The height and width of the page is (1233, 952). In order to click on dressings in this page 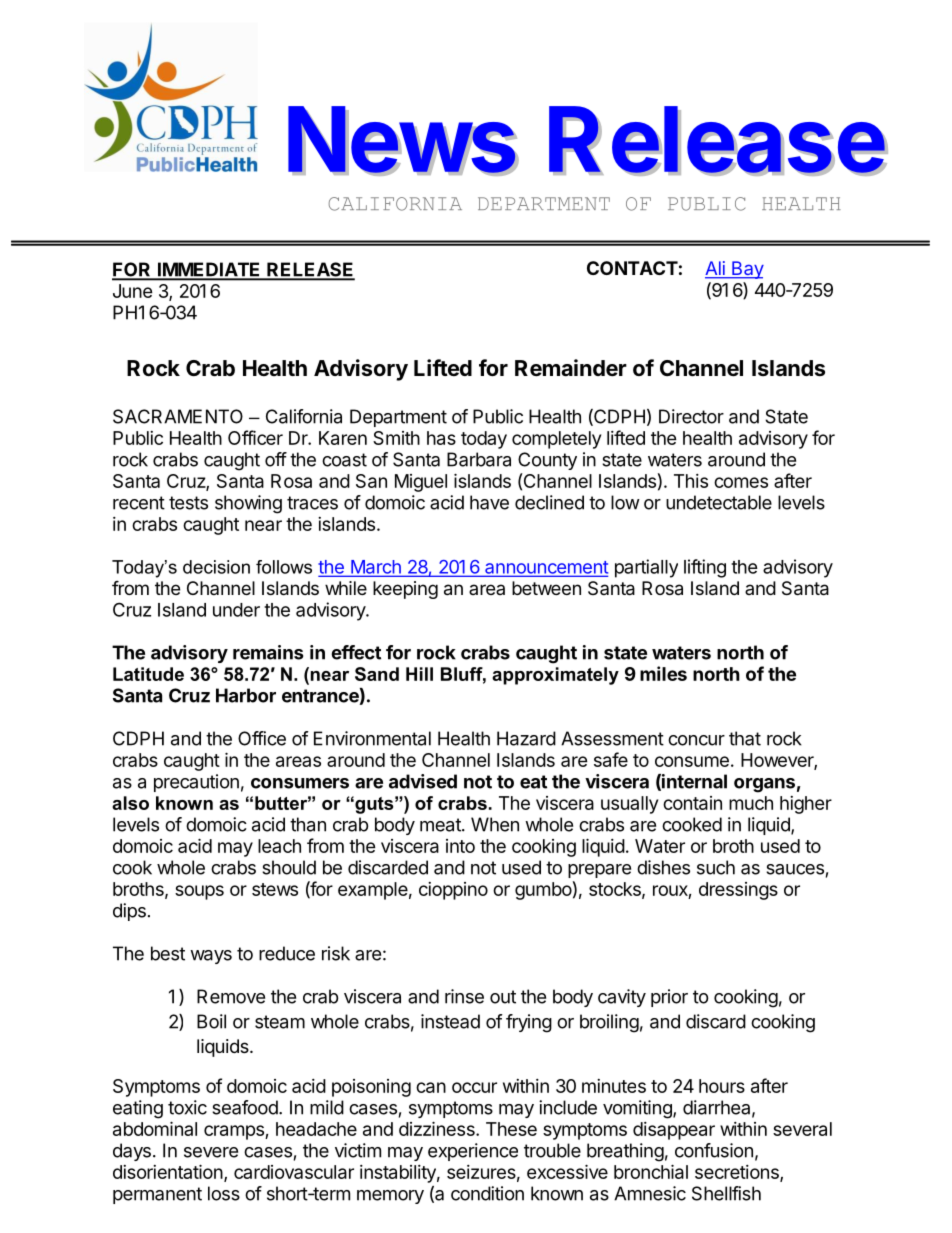, I will do `click(738, 891)`.
